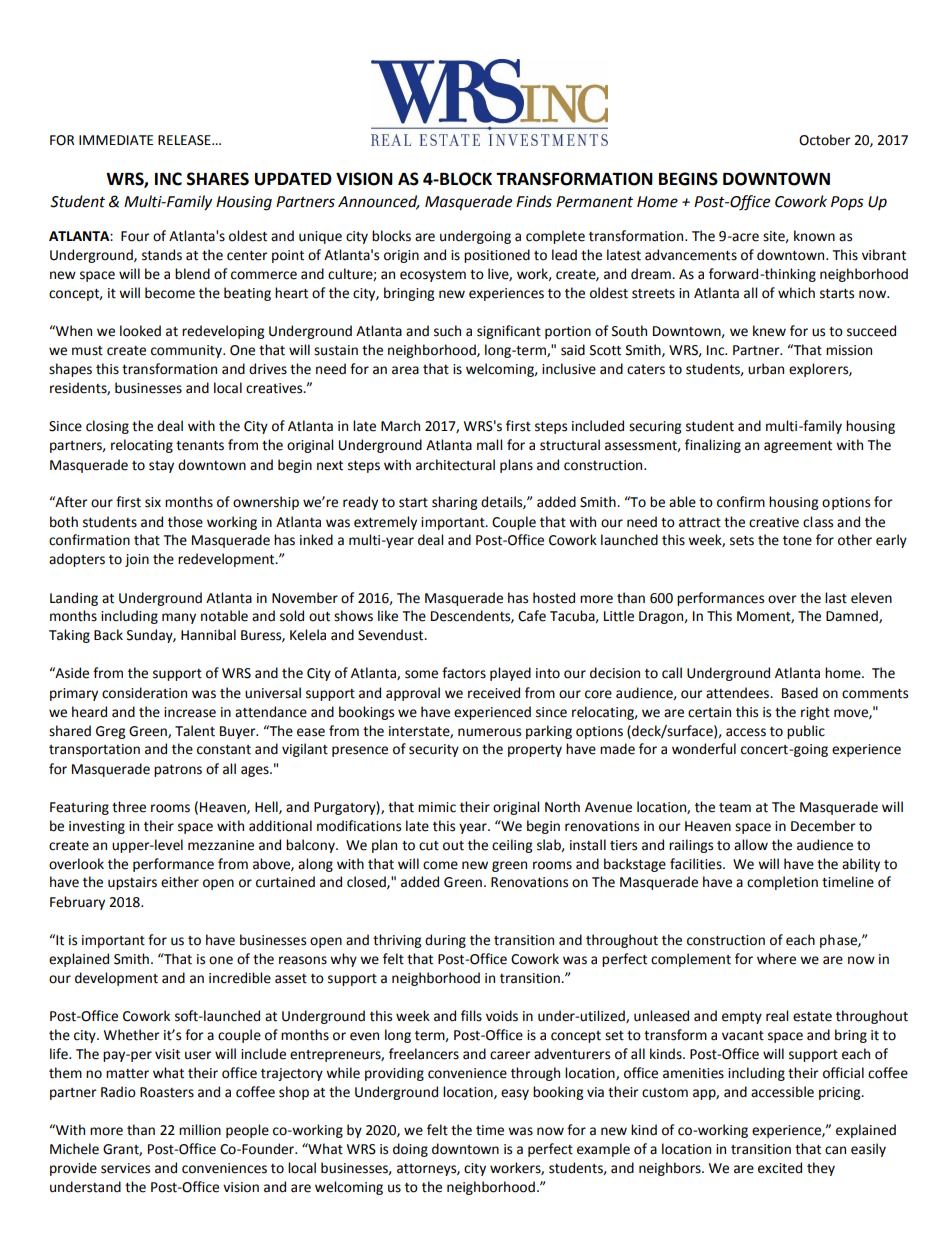 The image size is (952, 1233). Describe the element at coordinates (534, 201) in the page. I see `Finds` at that location.
